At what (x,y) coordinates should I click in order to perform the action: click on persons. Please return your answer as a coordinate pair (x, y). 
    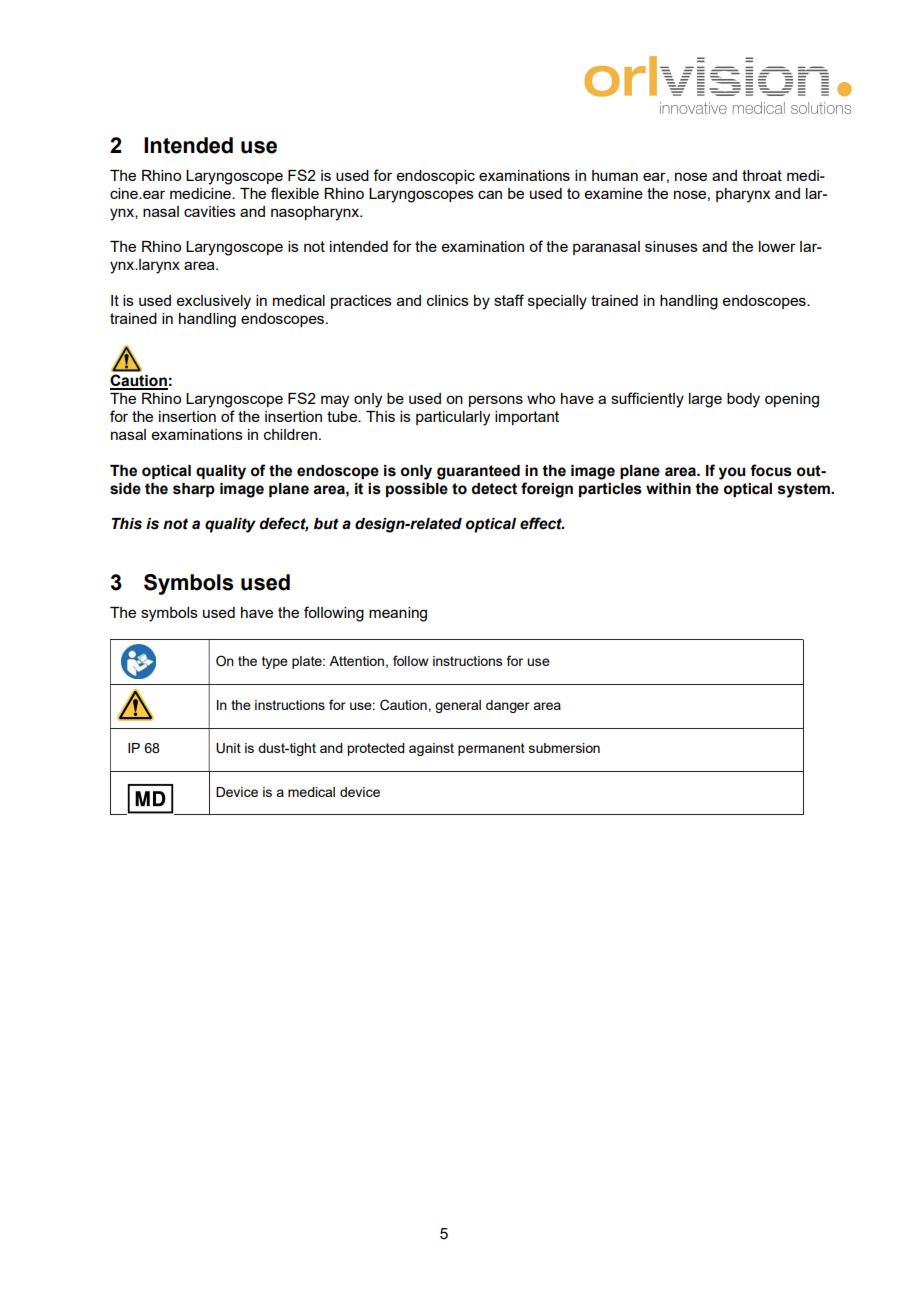
    Looking at the image, I should click on (496, 401).
